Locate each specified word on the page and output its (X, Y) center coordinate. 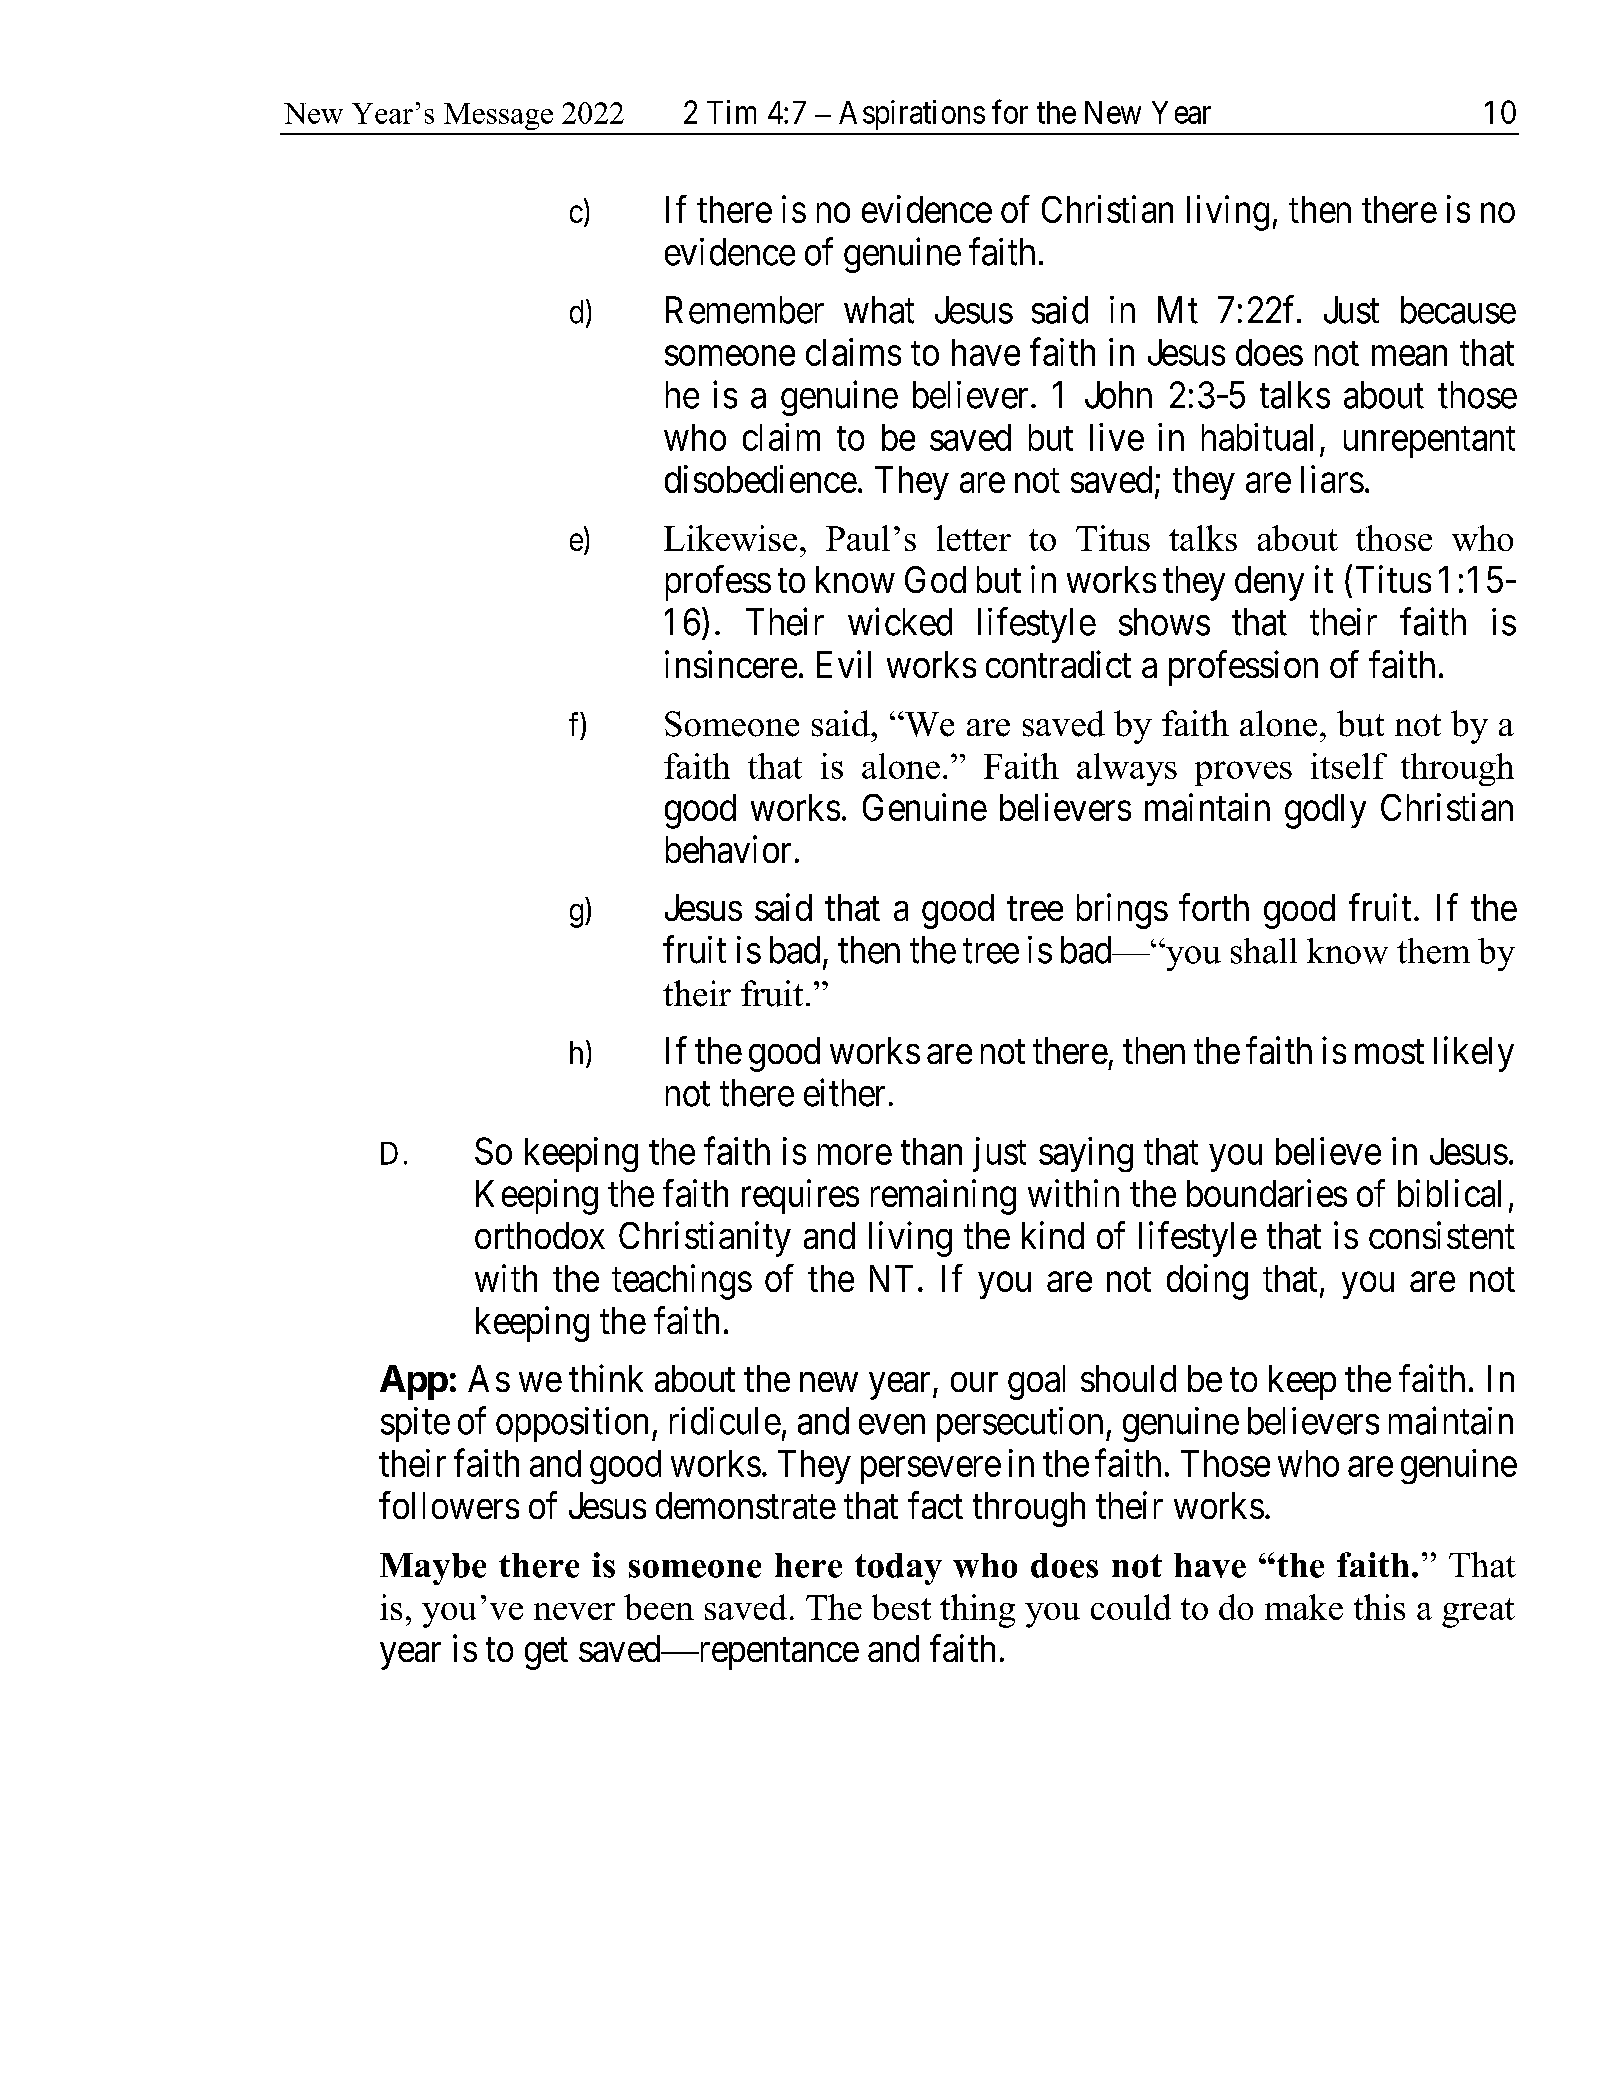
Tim (731, 112)
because (1458, 310)
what (879, 310)
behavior (728, 849)
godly (1325, 811)
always (1127, 769)
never (574, 1611)
